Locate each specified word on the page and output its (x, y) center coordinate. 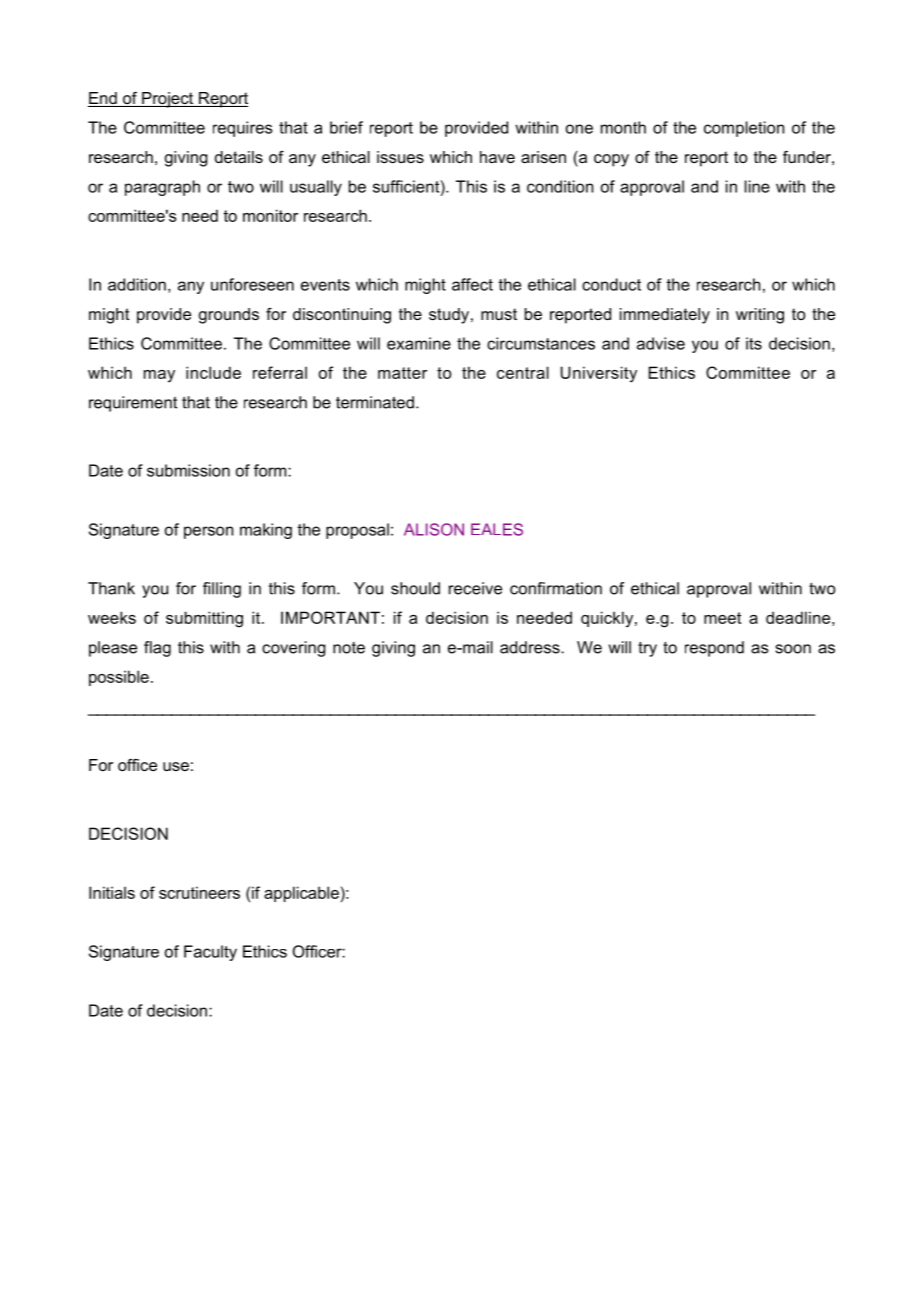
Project (168, 100)
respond (714, 649)
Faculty (210, 953)
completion (744, 129)
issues (400, 157)
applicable (301, 894)
